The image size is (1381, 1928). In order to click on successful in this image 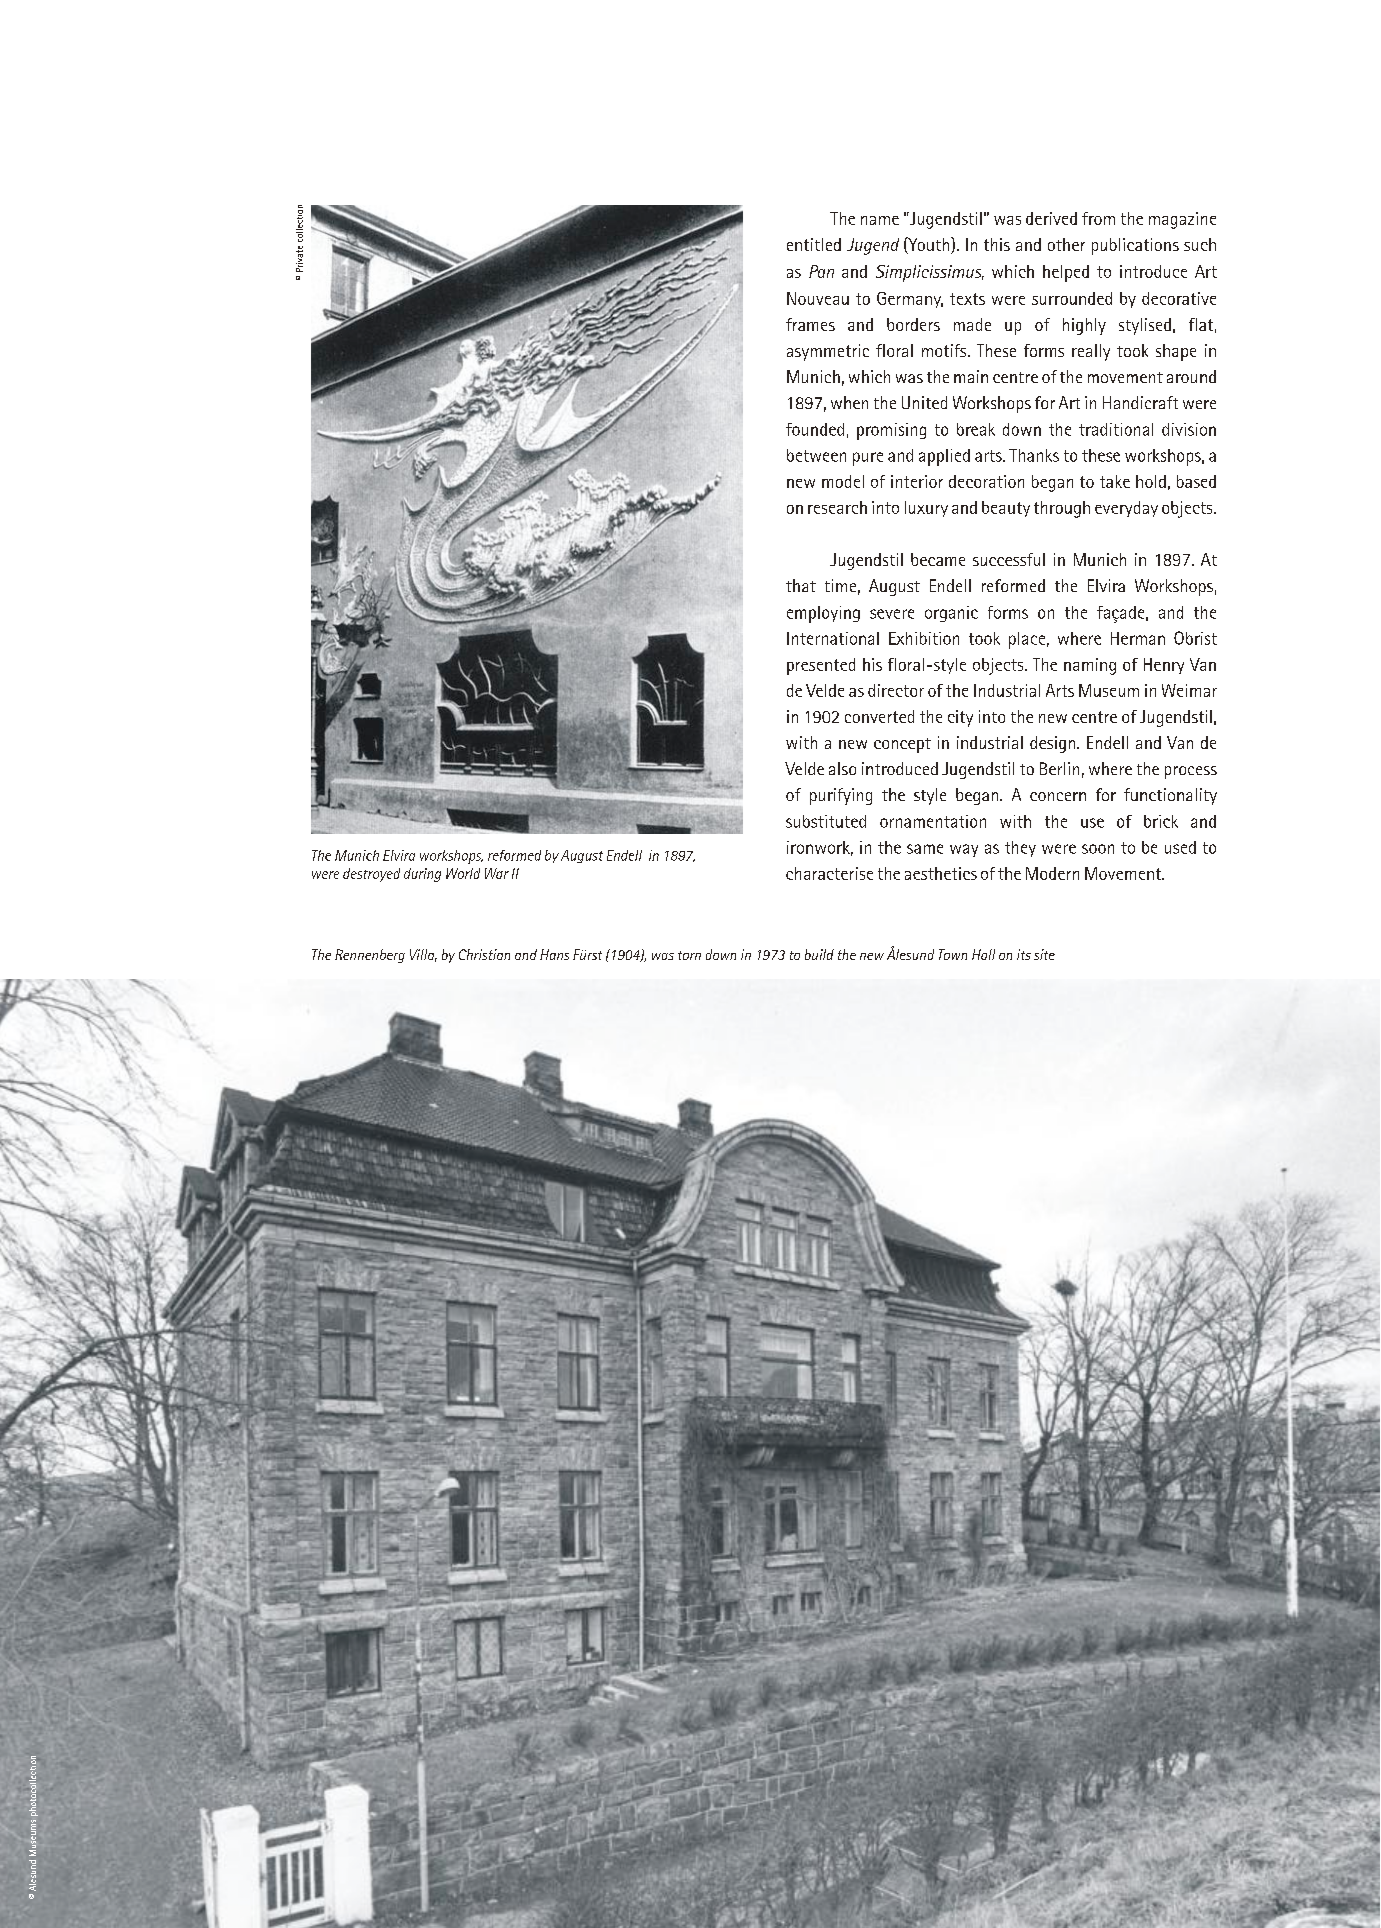, I will do `click(1009, 559)`.
